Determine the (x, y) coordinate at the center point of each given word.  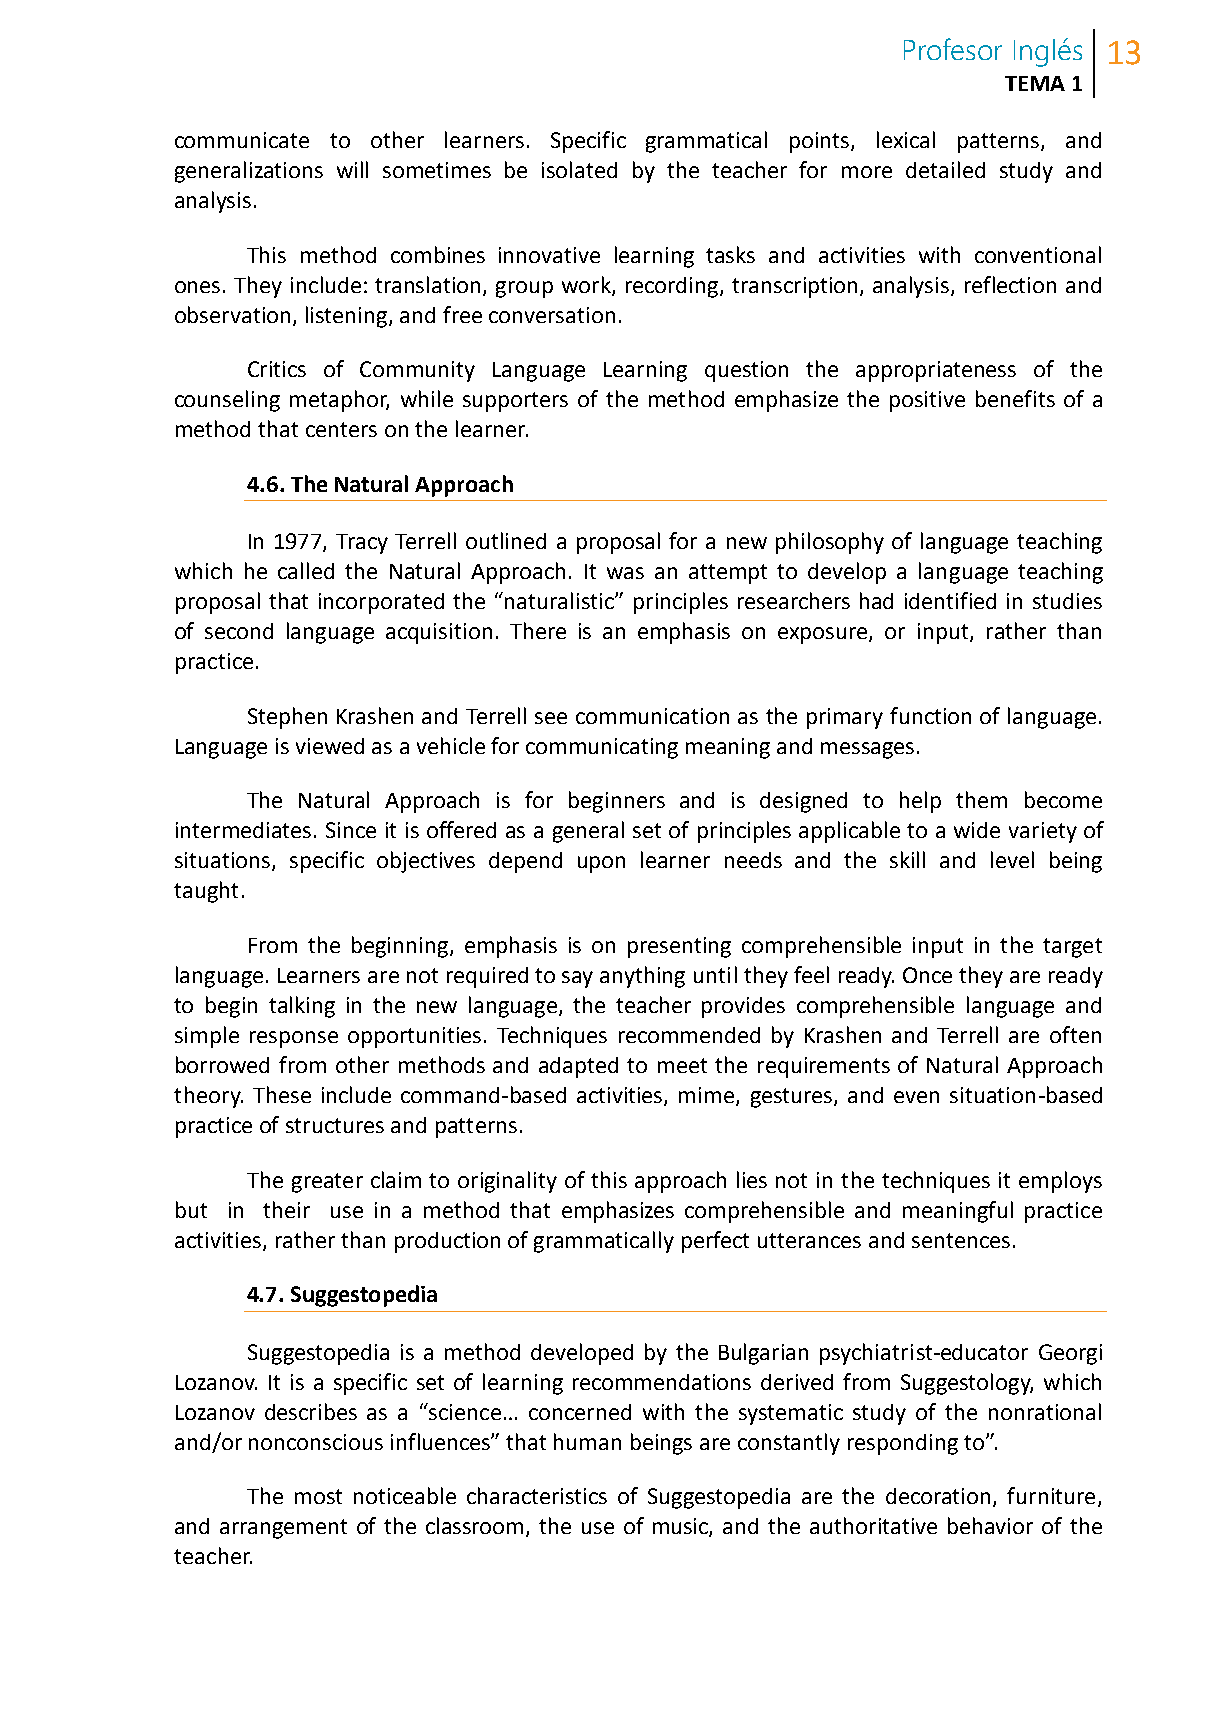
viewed (330, 746)
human (587, 1441)
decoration (938, 1496)
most (318, 1496)
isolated (579, 169)
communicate (242, 140)
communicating (602, 748)
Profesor (953, 49)
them (981, 799)
